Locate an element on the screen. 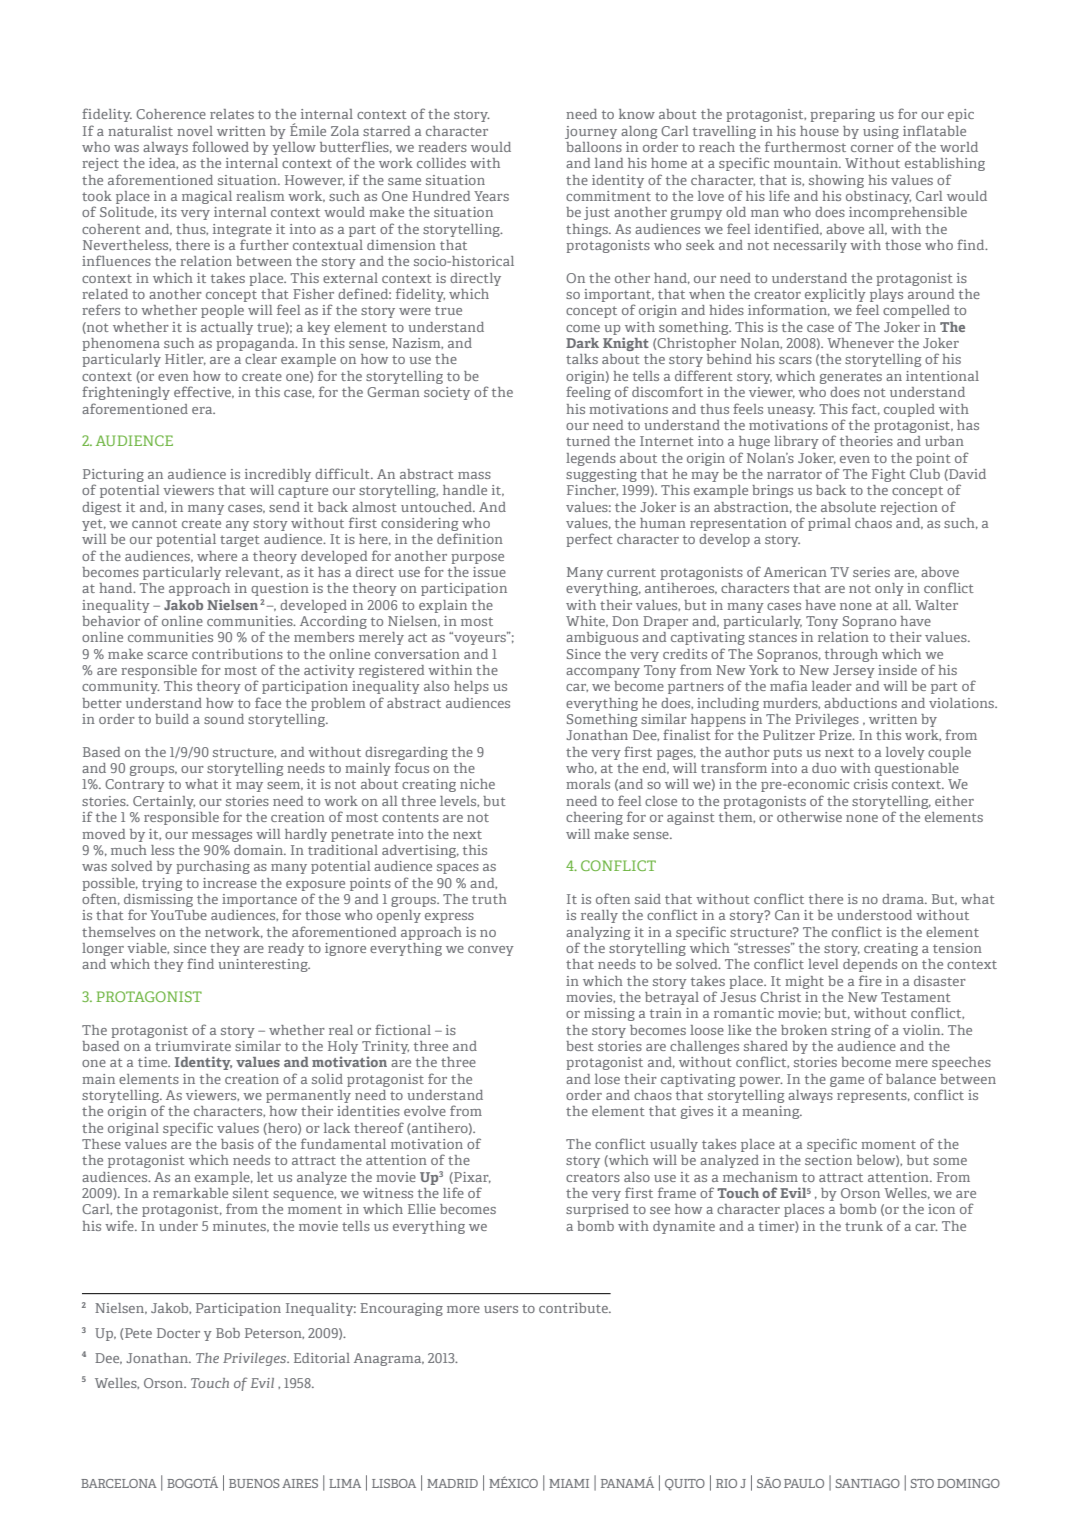 Image resolution: width=1081 pixels, height=1529 pixels. series is located at coordinates (871, 572).
